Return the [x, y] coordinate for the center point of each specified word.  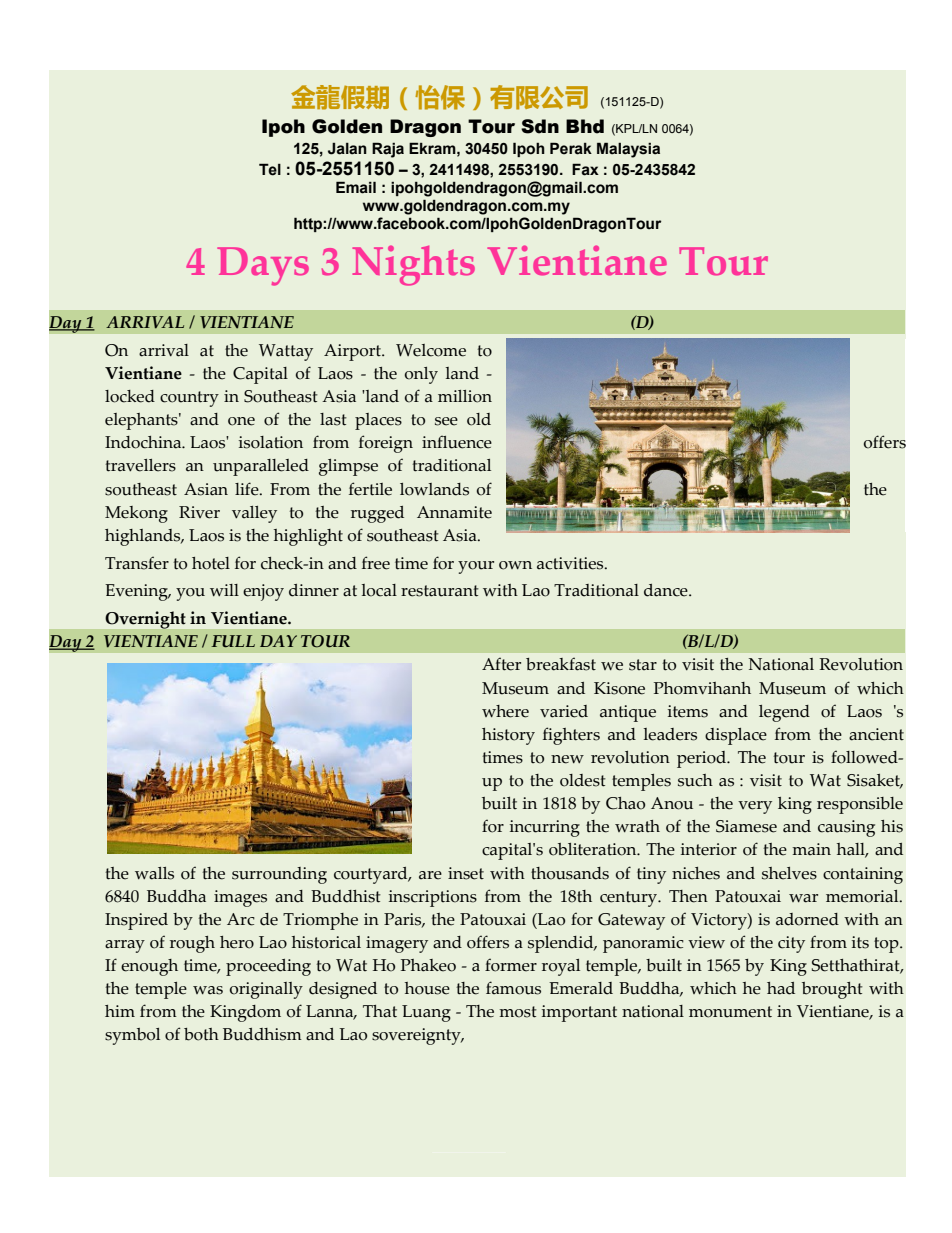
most [518, 1012]
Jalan [347, 148]
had [781, 988]
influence [457, 442]
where [505, 711]
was [208, 990]
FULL [233, 641]
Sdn [540, 126]
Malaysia [628, 150]
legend [784, 713]
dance [667, 590]
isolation [271, 442]
